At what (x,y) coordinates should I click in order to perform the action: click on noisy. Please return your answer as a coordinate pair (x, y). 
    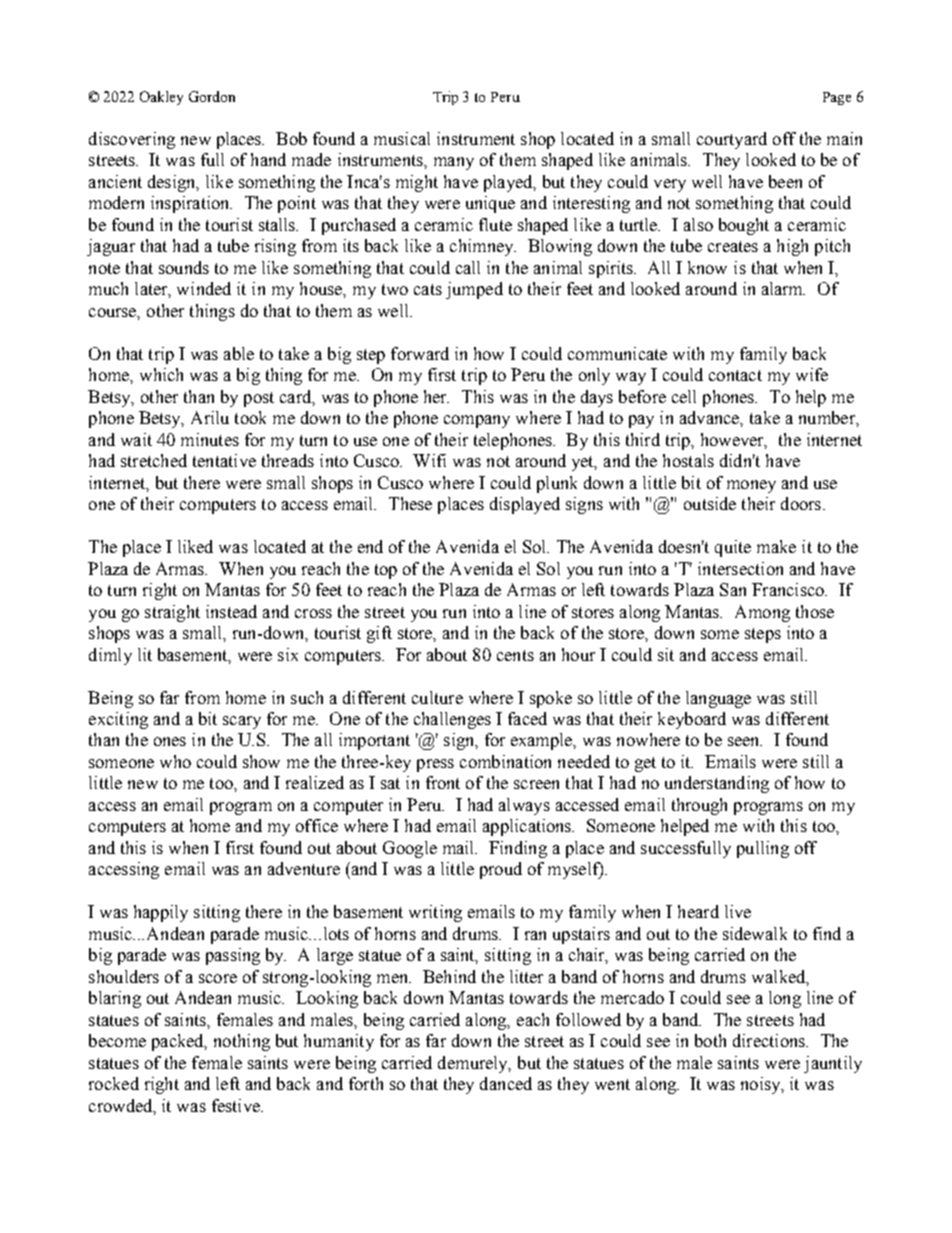
    Looking at the image, I should click on (762, 1085).
